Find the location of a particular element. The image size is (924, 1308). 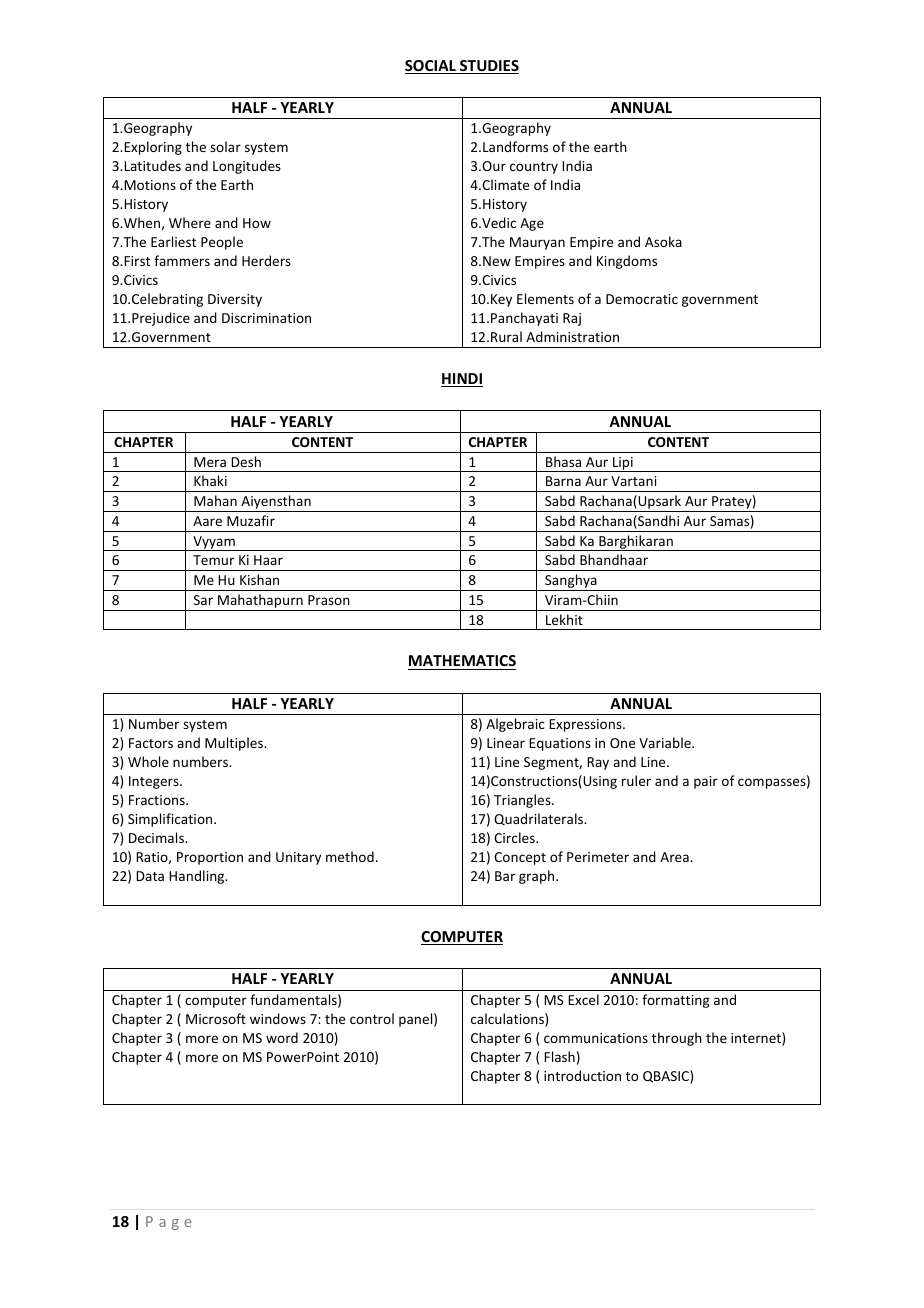

SOCIAL is located at coordinates (431, 67).
